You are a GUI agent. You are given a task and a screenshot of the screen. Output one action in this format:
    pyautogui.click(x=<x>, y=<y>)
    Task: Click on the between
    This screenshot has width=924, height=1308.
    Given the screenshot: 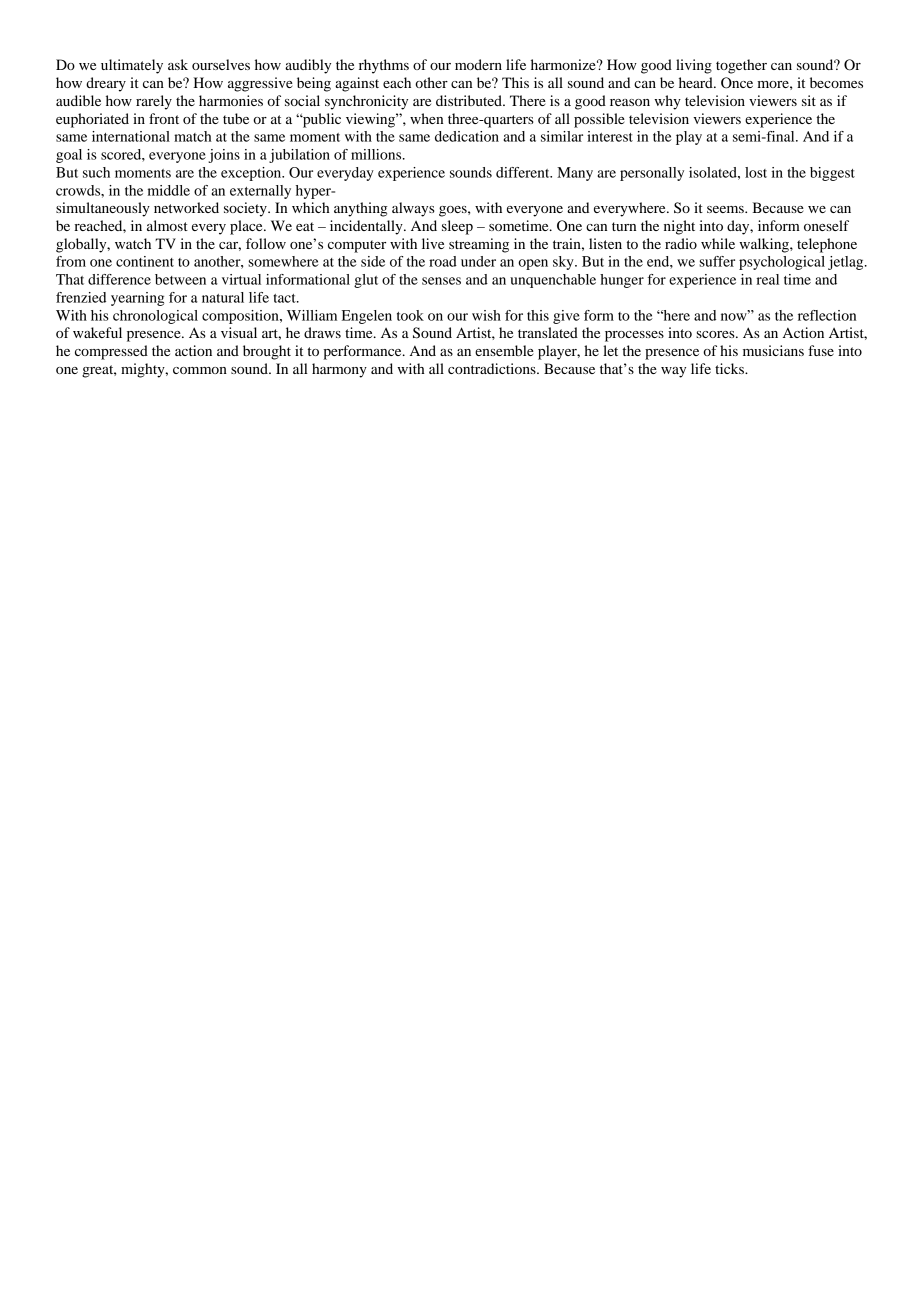 What is the action you would take?
    pyautogui.click(x=180, y=279)
